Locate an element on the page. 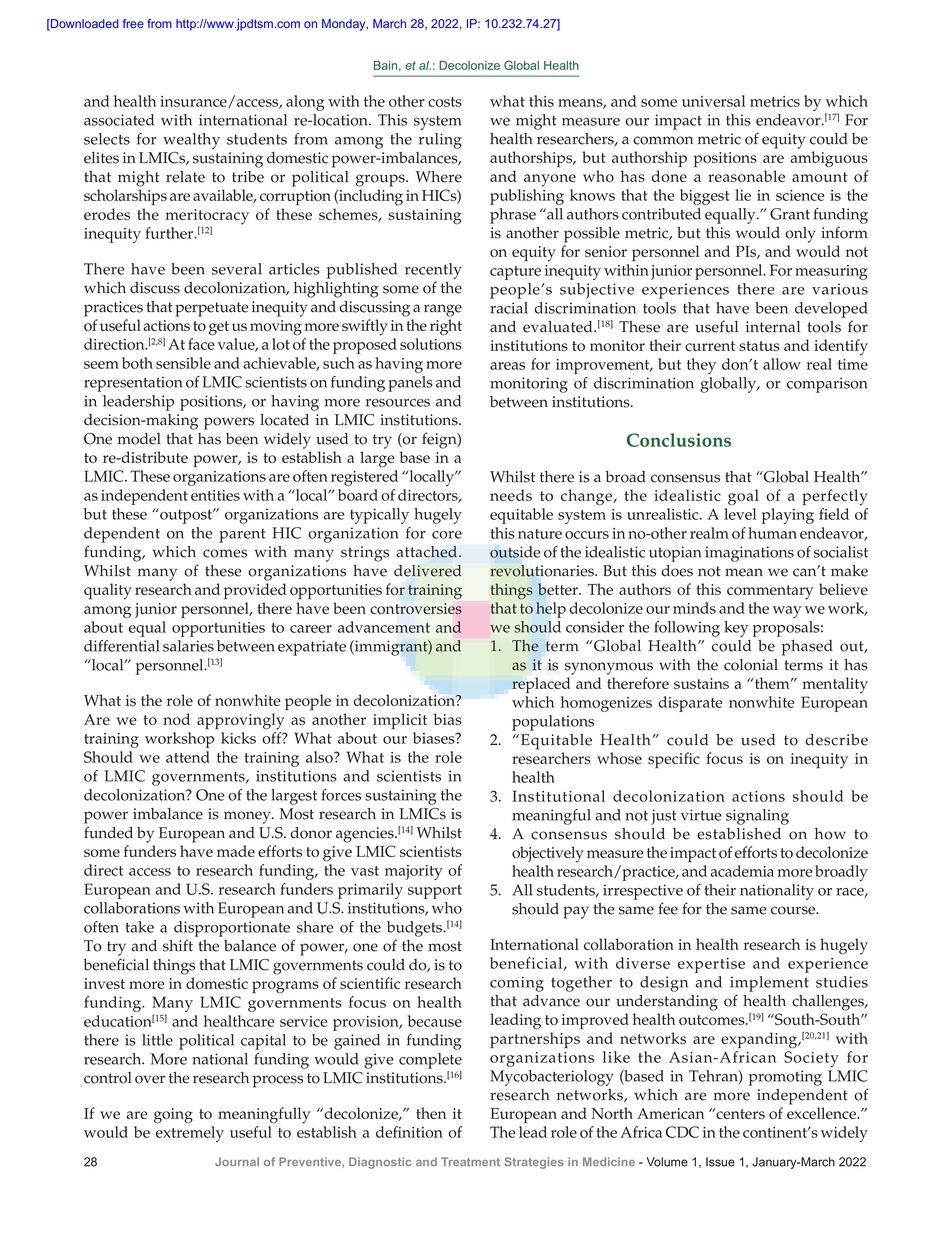 The height and width of the document is (1233, 952). shift is located at coordinates (178, 945).
